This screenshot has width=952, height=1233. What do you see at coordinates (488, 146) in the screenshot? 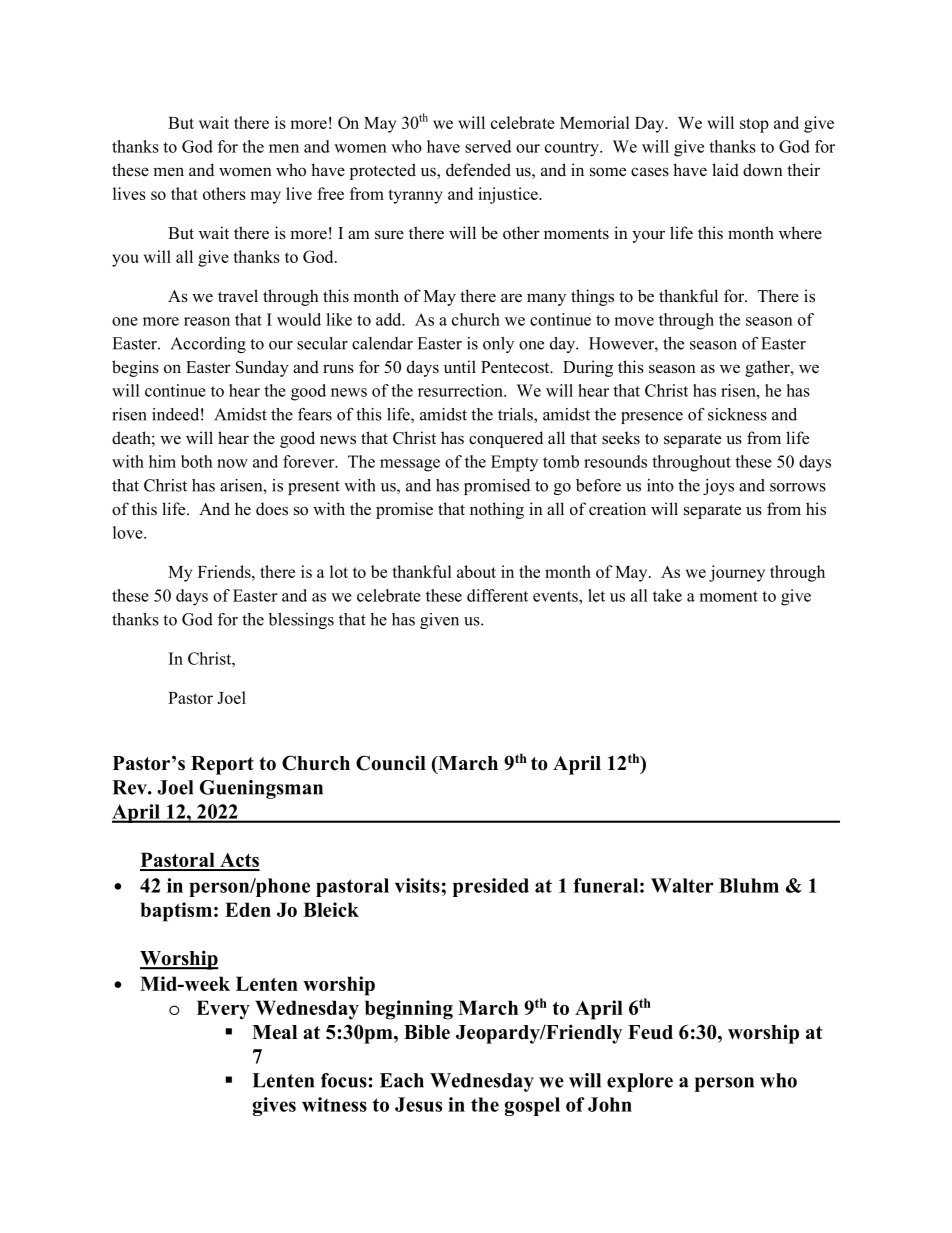
I see `served` at bounding box center [488, 146].
